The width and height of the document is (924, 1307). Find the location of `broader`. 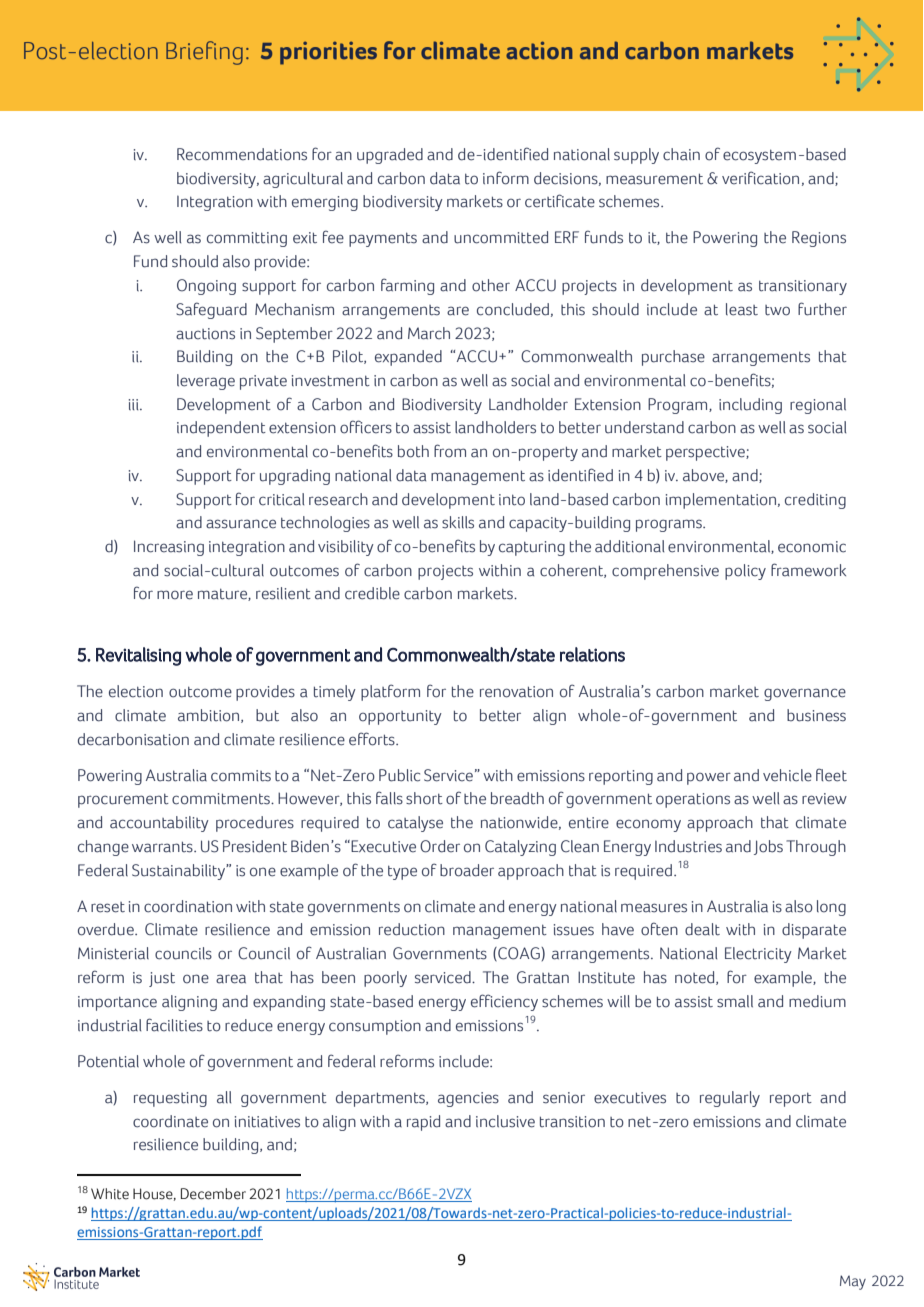

broader is located at coordinates (467, 870).
